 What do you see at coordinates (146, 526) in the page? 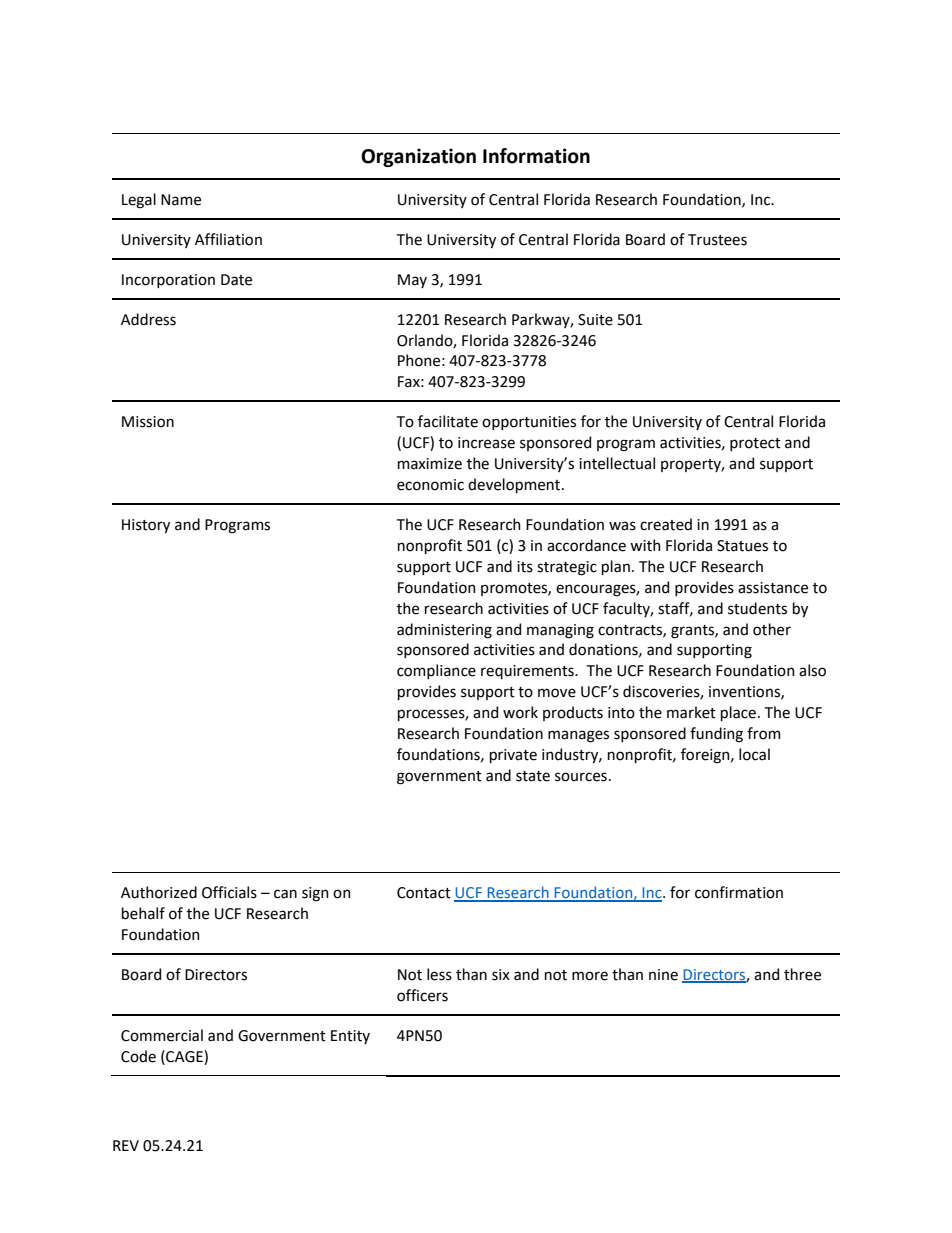
I see `History` at bounding box center [146, 526].
